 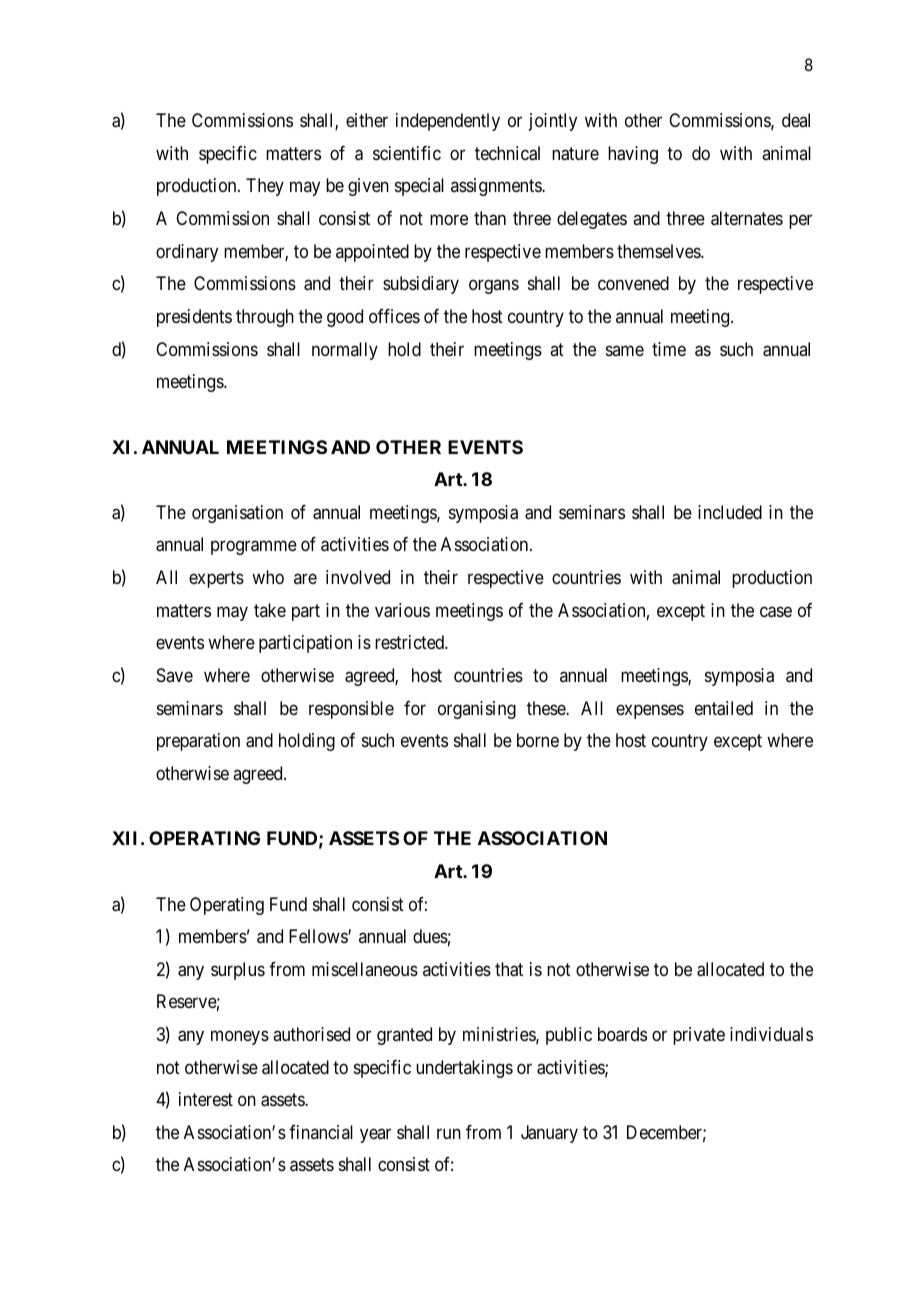 I want to click on technical, so click(x=507, y=153).
